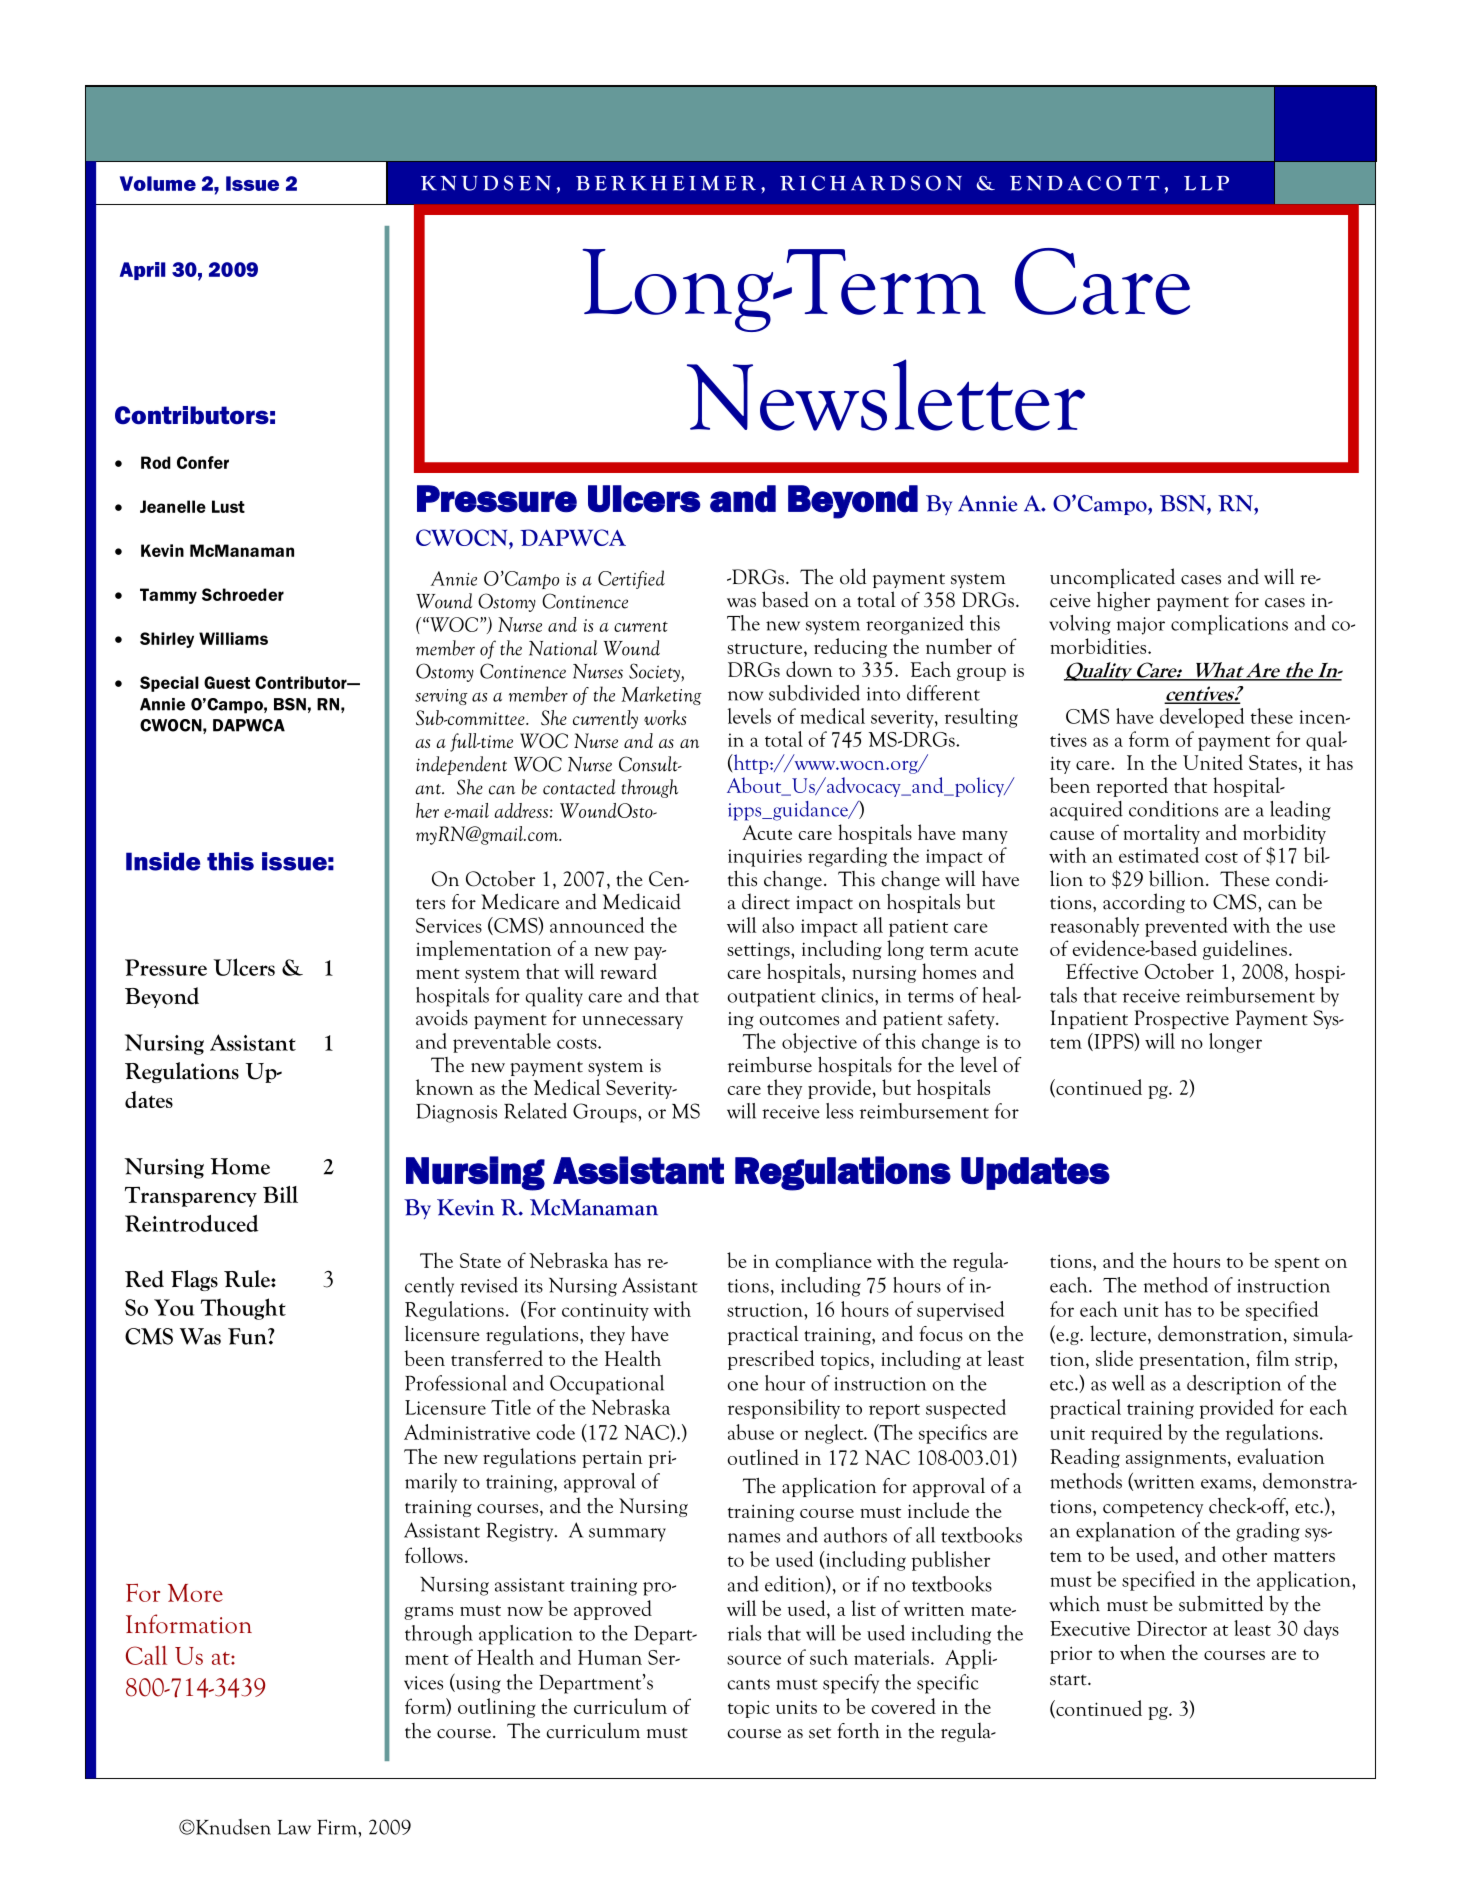  I want to click on Newsletter, so click(886, 395).
